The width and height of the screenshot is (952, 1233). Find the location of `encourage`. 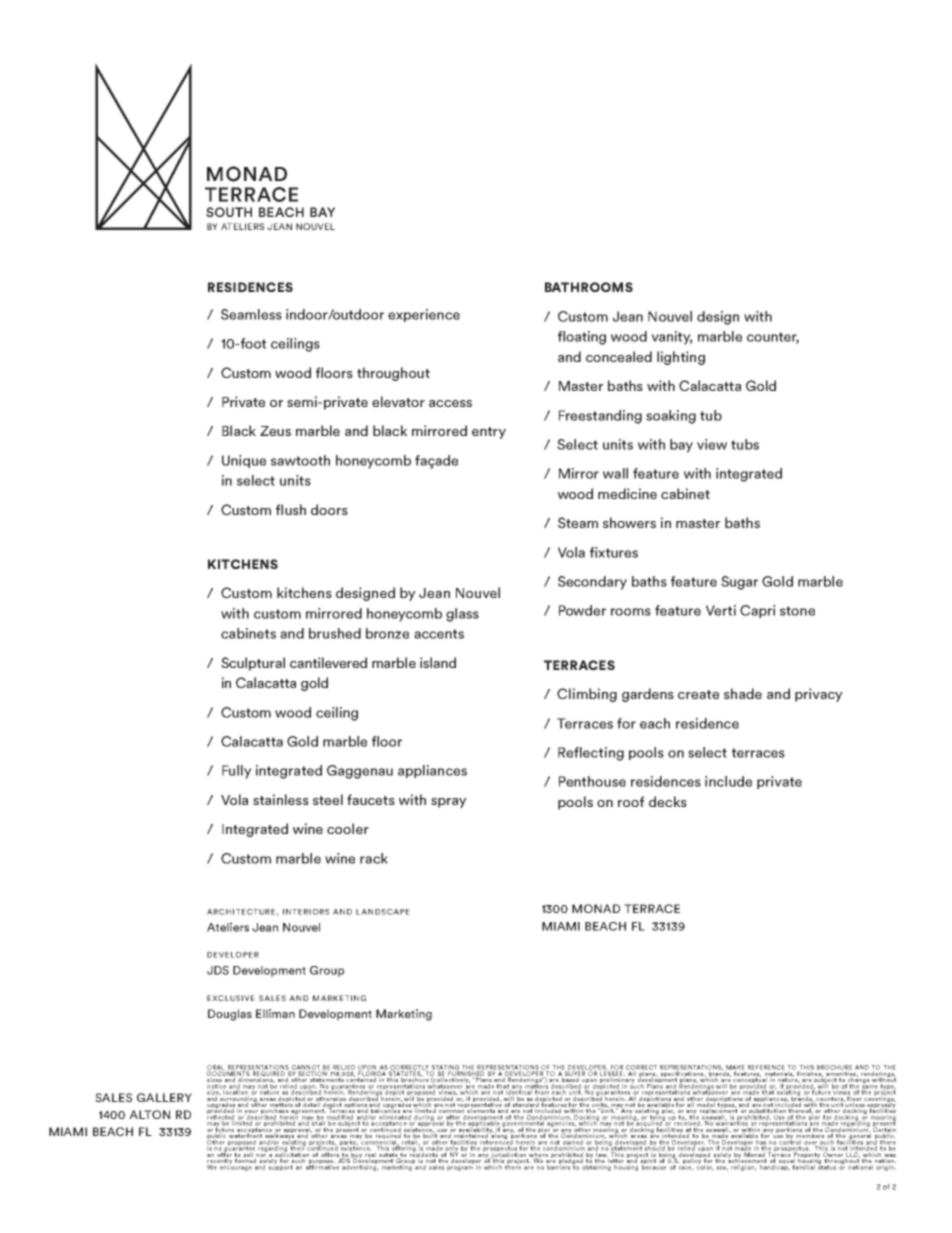

encourage is located at coordinates (236, 1167).
